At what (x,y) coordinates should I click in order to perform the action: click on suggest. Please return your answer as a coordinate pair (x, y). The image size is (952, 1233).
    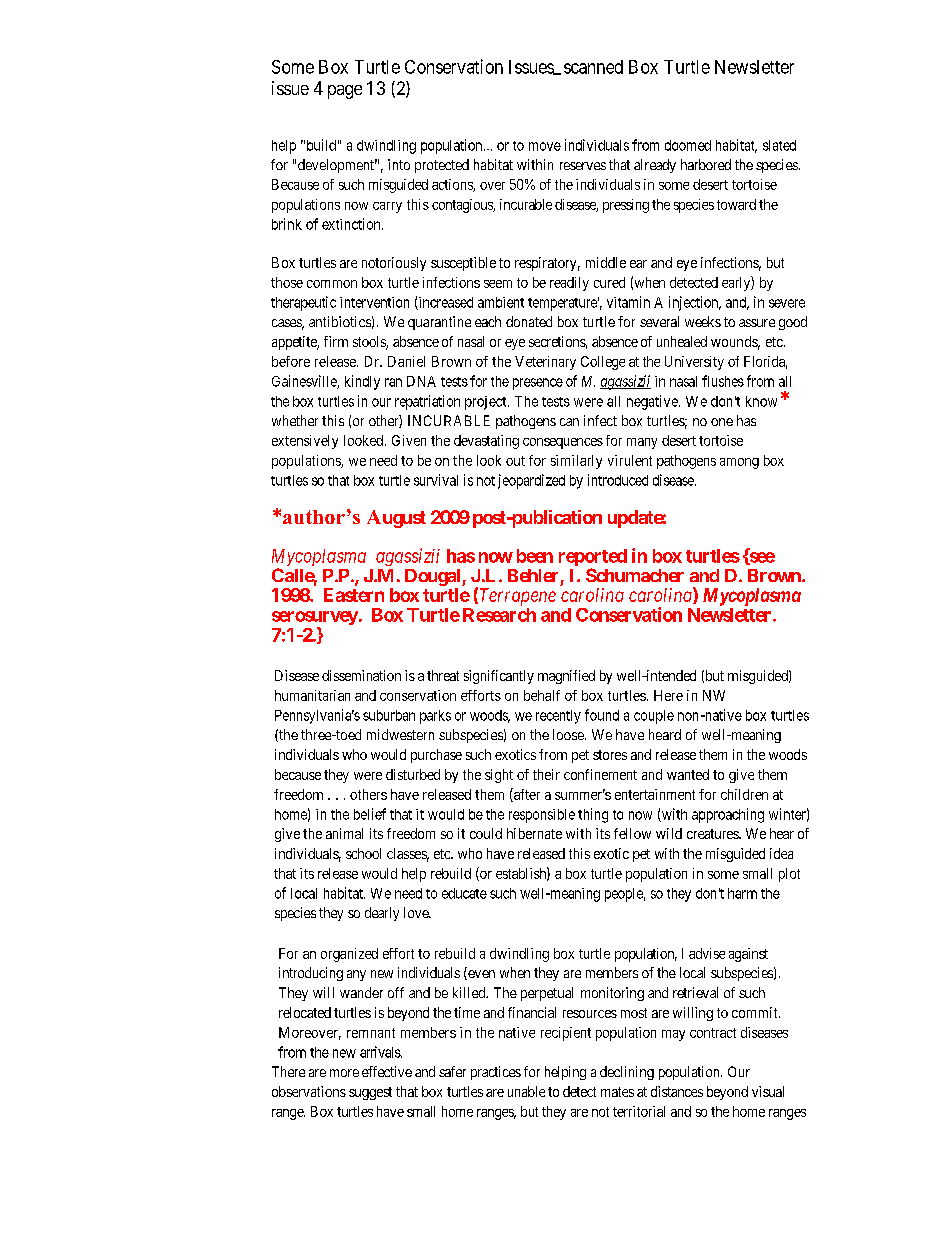
    Looking at the image, I should click on (370, 1093).
